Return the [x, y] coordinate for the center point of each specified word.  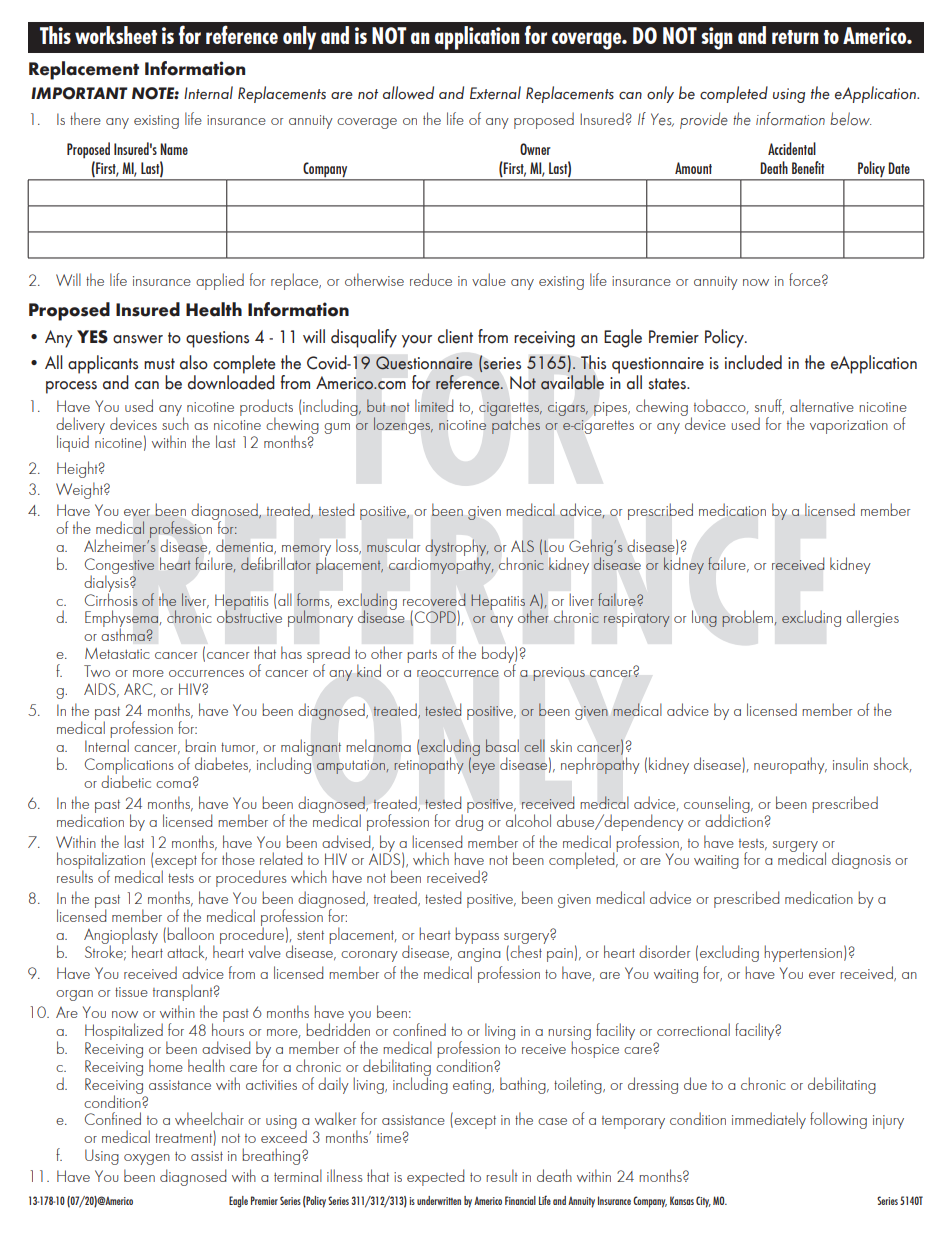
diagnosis [861, 860]
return [795, 37]
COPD [435, 617]
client [455, 336]
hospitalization [101, 862]
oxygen [147, 1159]
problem [748, 618]
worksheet [116, 35]
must [159, 364]
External [495, 93]
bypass [477, 935]
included [753, 362]
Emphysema [122, 620]
